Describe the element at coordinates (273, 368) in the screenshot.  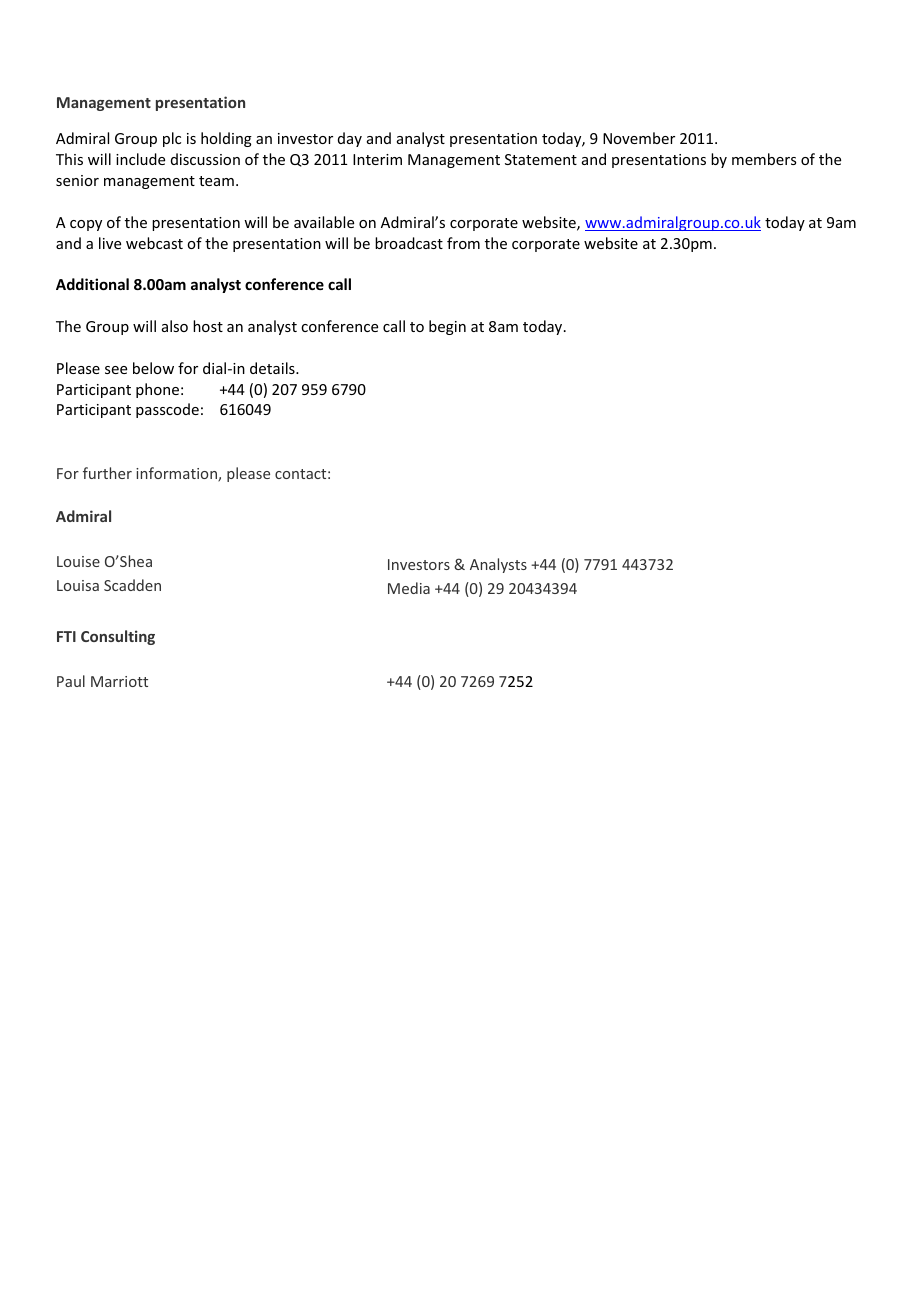
I see `details` at that location.
